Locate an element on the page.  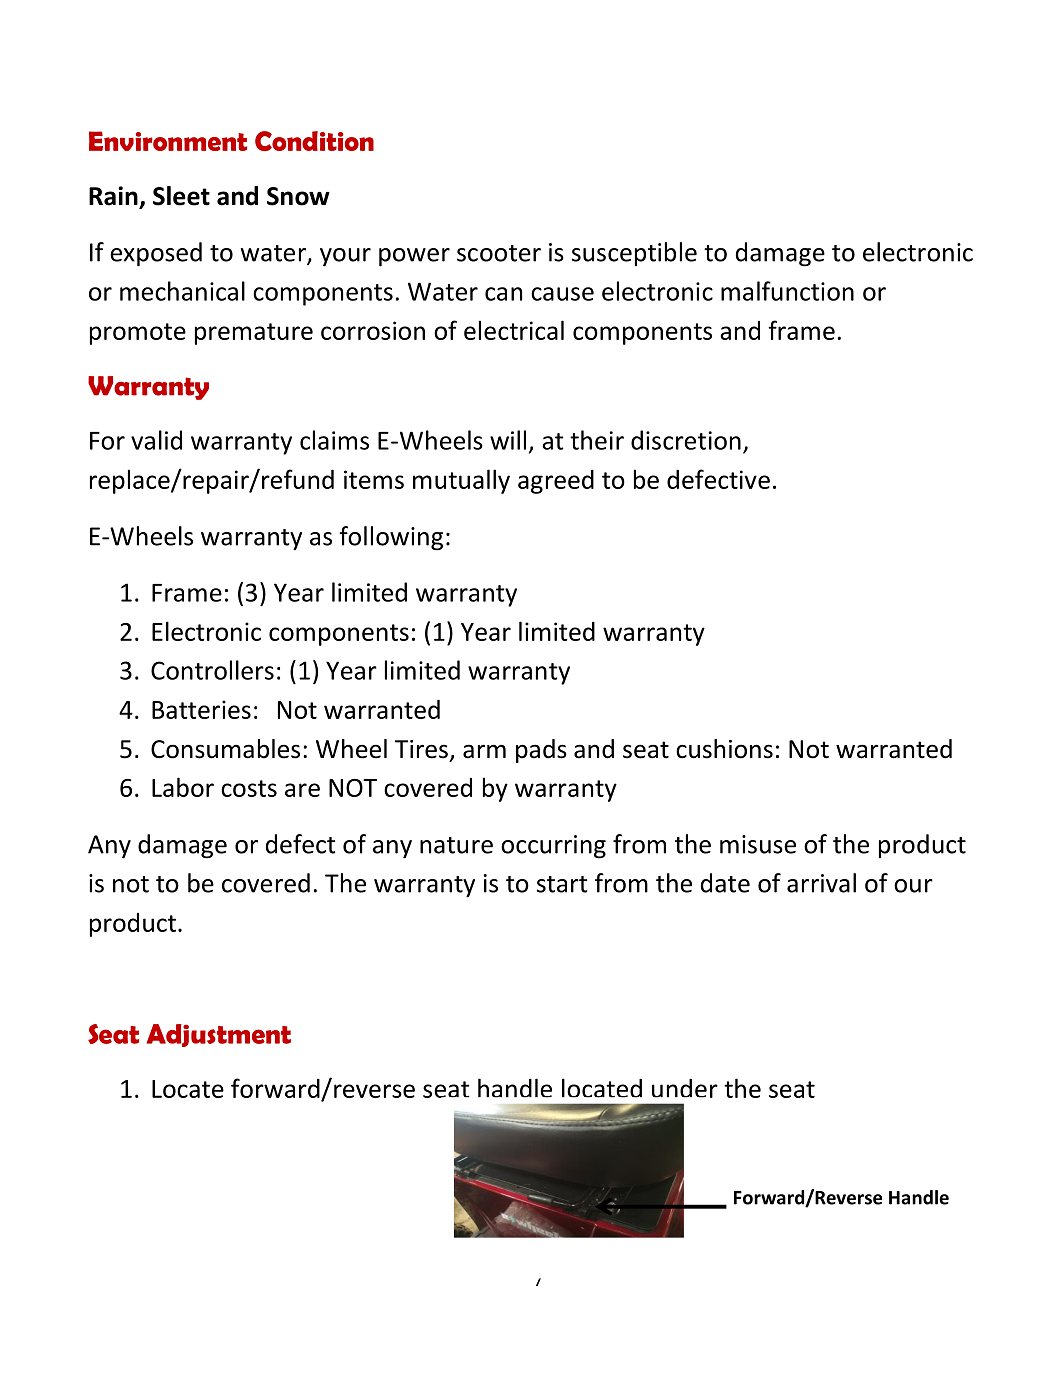
discretion is located at coordinates (686, 440).
